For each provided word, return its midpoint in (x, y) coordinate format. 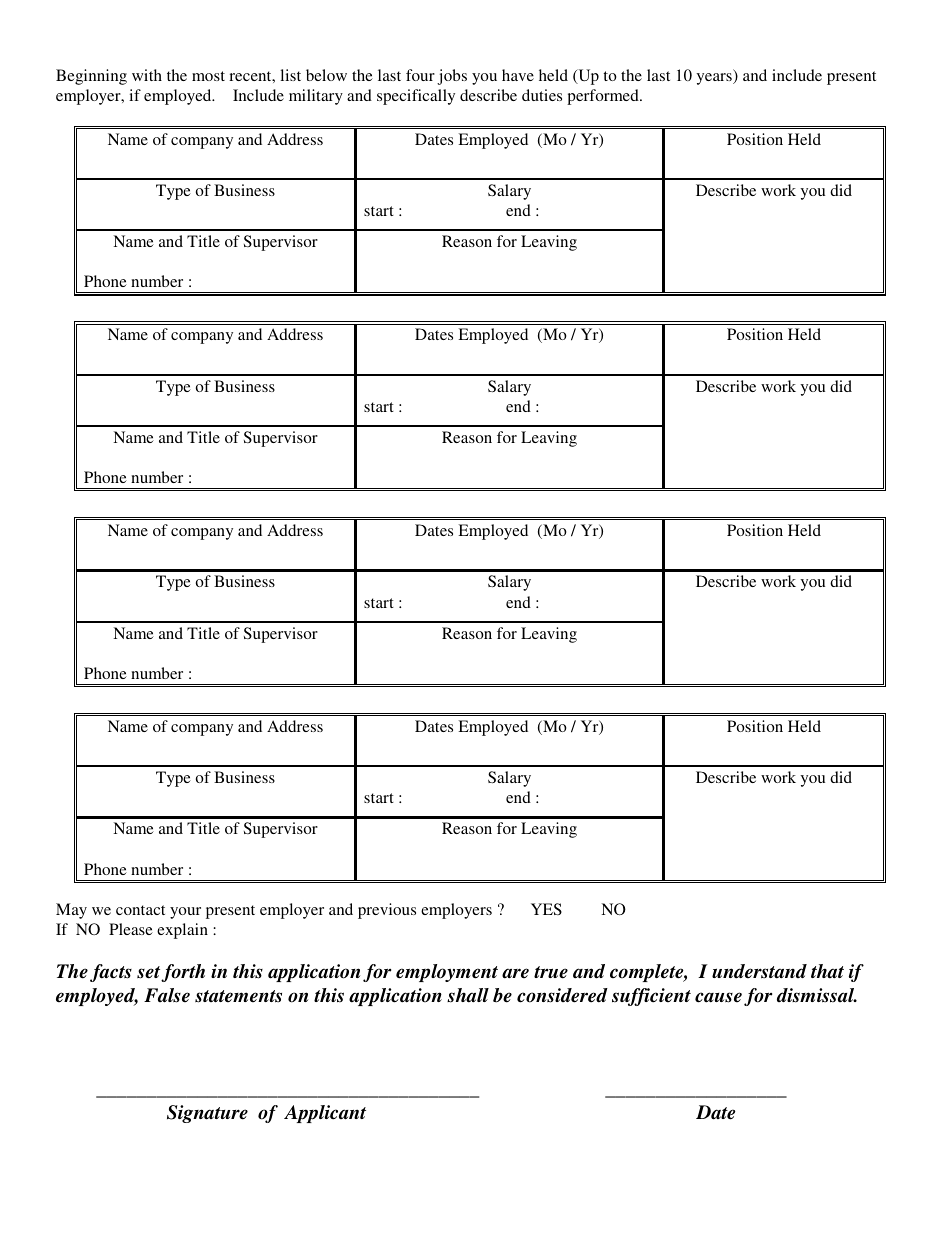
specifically (416, 97)
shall (468, 995)
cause (718, 997)
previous (387, 911)
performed (604, 97)
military (316, 97)
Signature (207, 1114)
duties (542, 95)
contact (140, 910)
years (715, 79)
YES (546, 909)
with (147, 75)
